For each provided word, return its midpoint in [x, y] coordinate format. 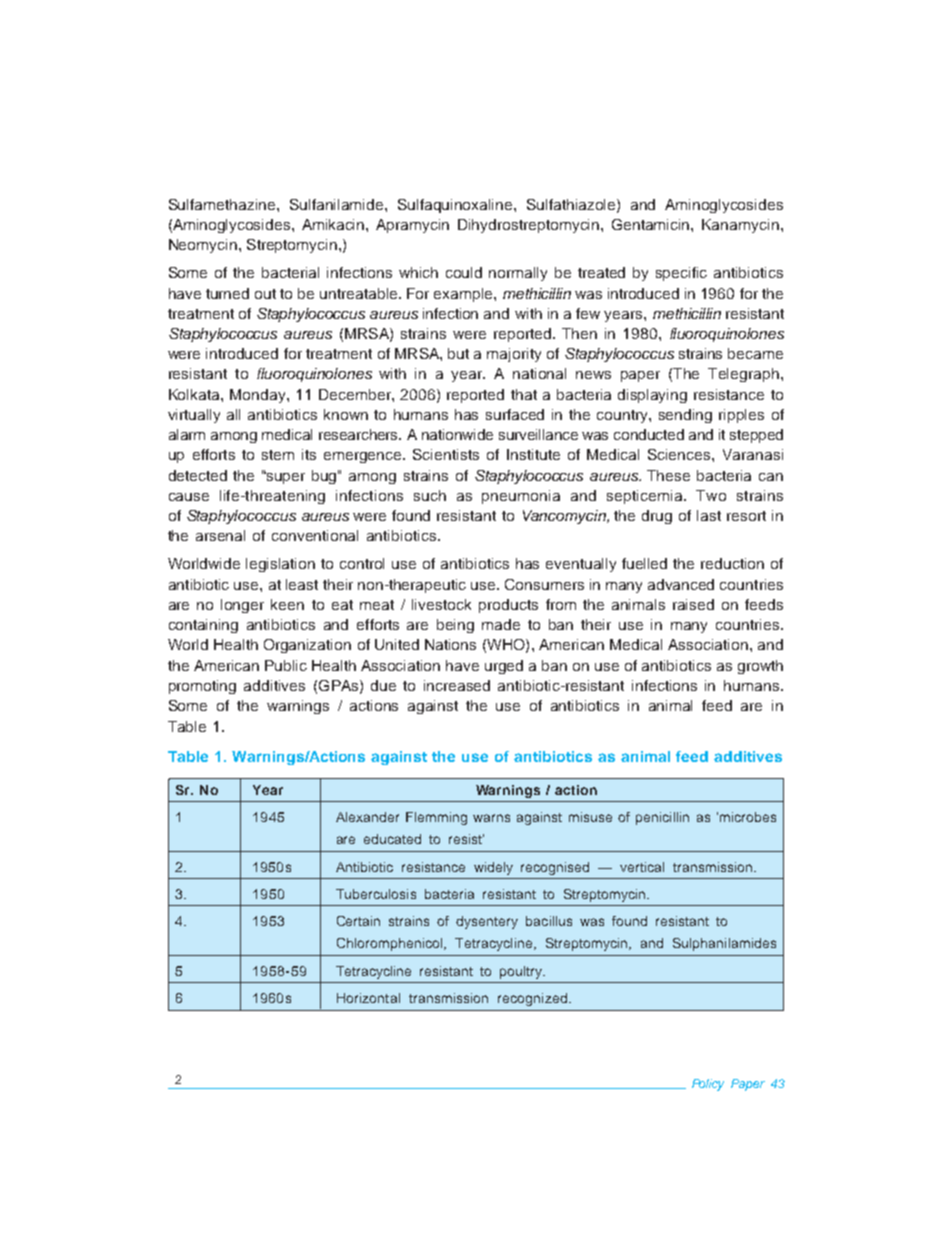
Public [286, 665]
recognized [532, 999]
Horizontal [368, 998]
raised [693, 604]
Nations [450, 644]
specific [681, 274]
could [464, 272]
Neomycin [203, 246]
